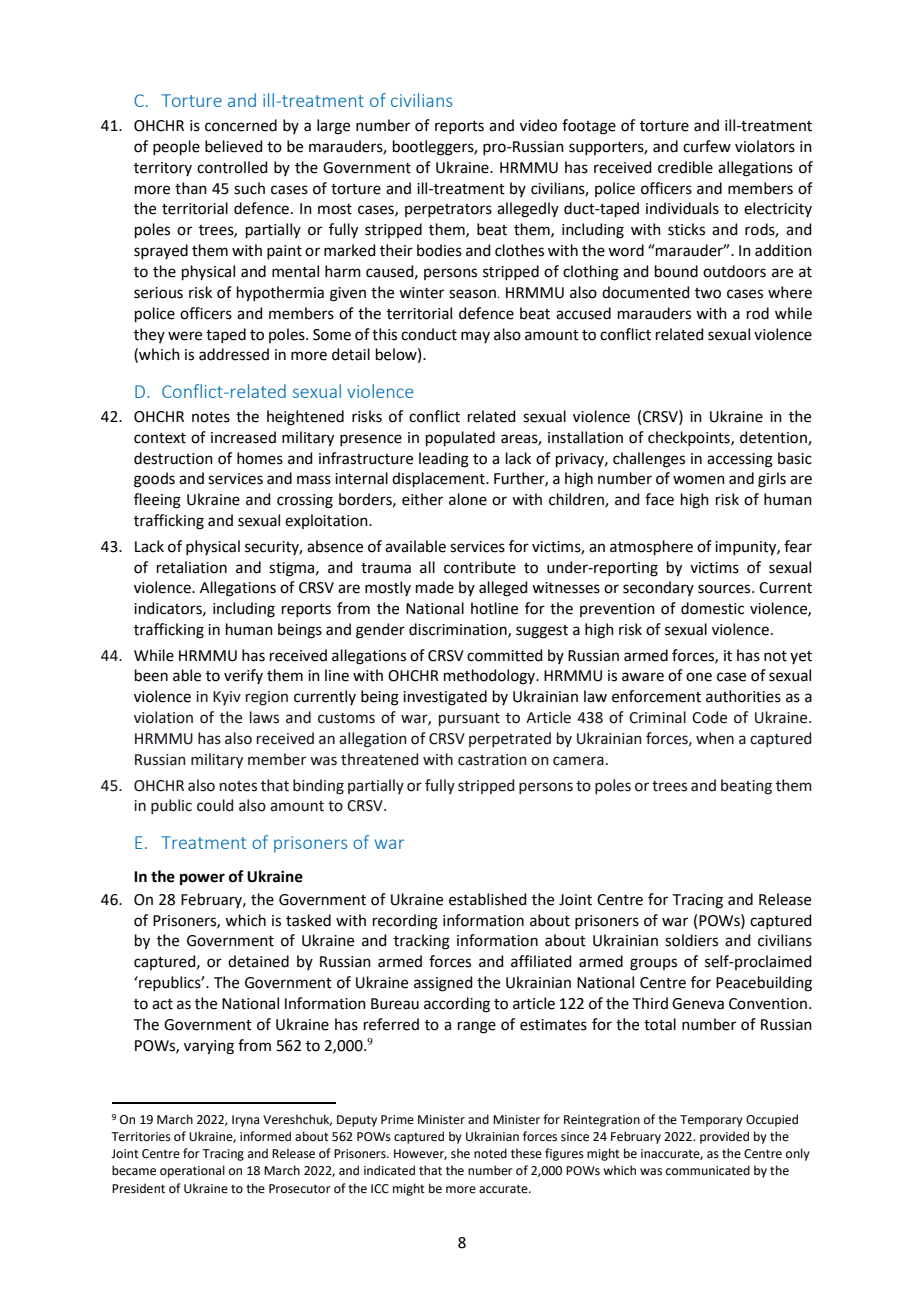 The width and height of the screenshot is (924, 1308). Describe the element at coordinates (490, 677) in the screenshot. I see `methodology` at that location.
